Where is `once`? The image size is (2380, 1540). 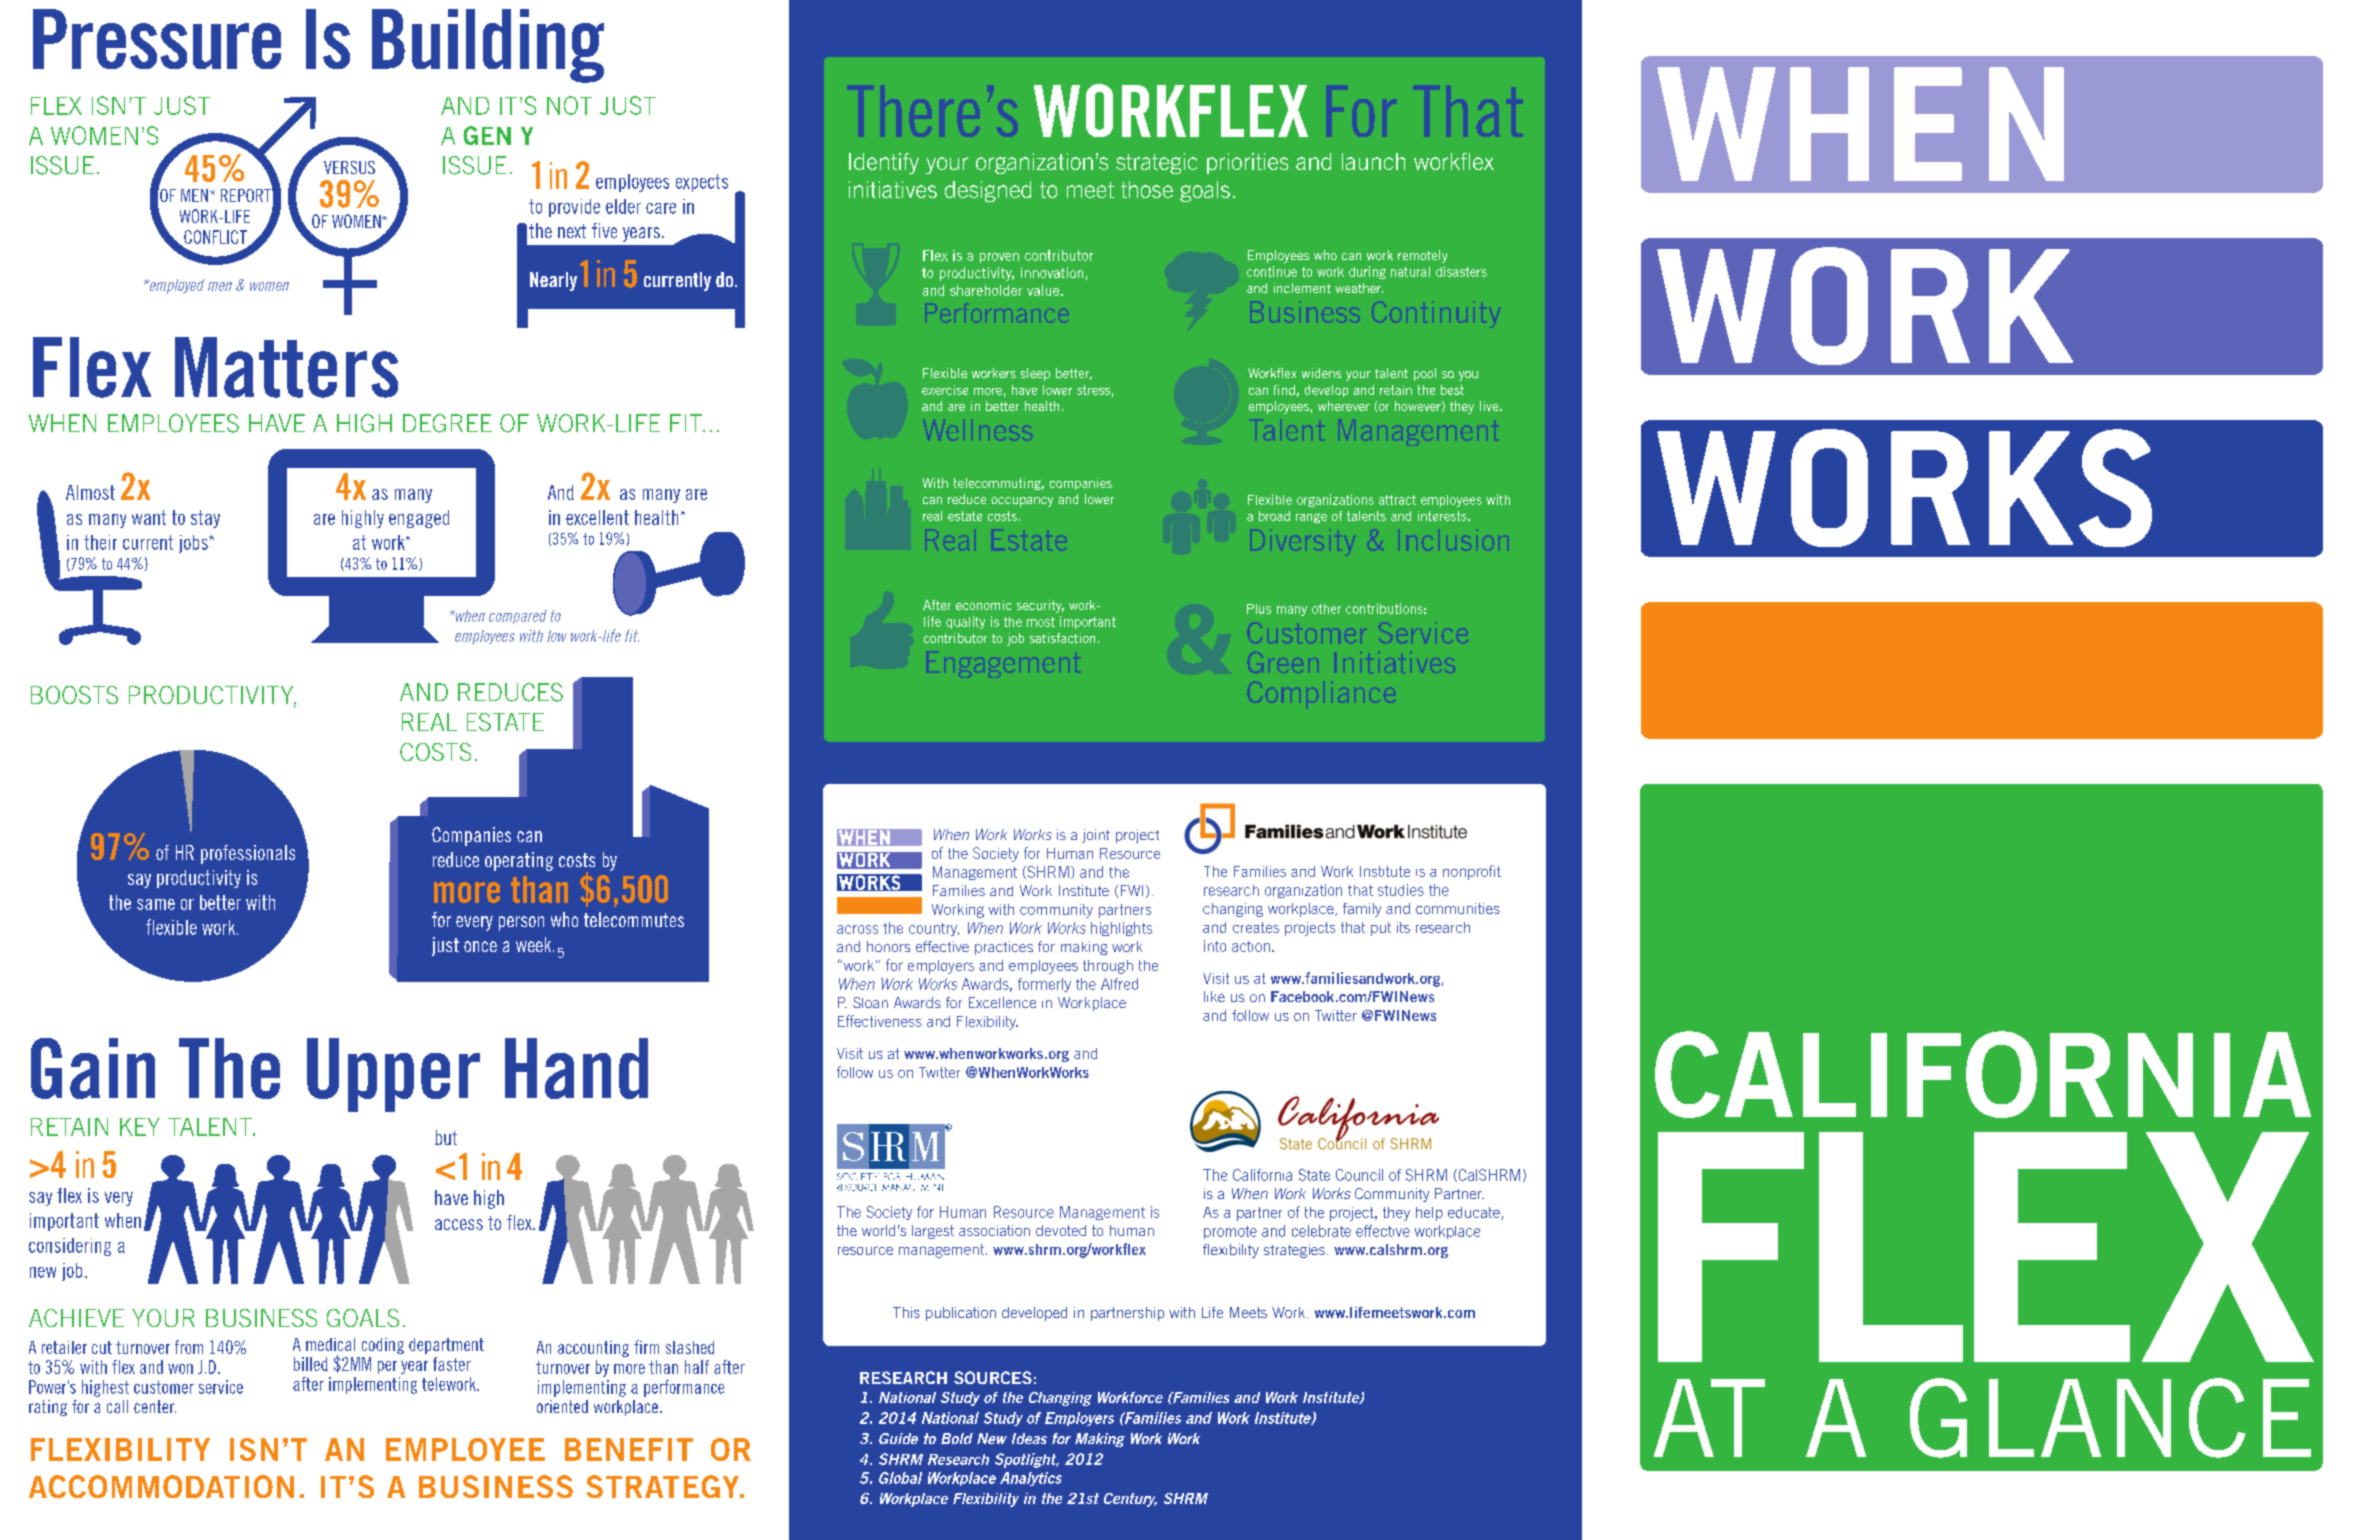
once is located at coordinates (480, 946).
